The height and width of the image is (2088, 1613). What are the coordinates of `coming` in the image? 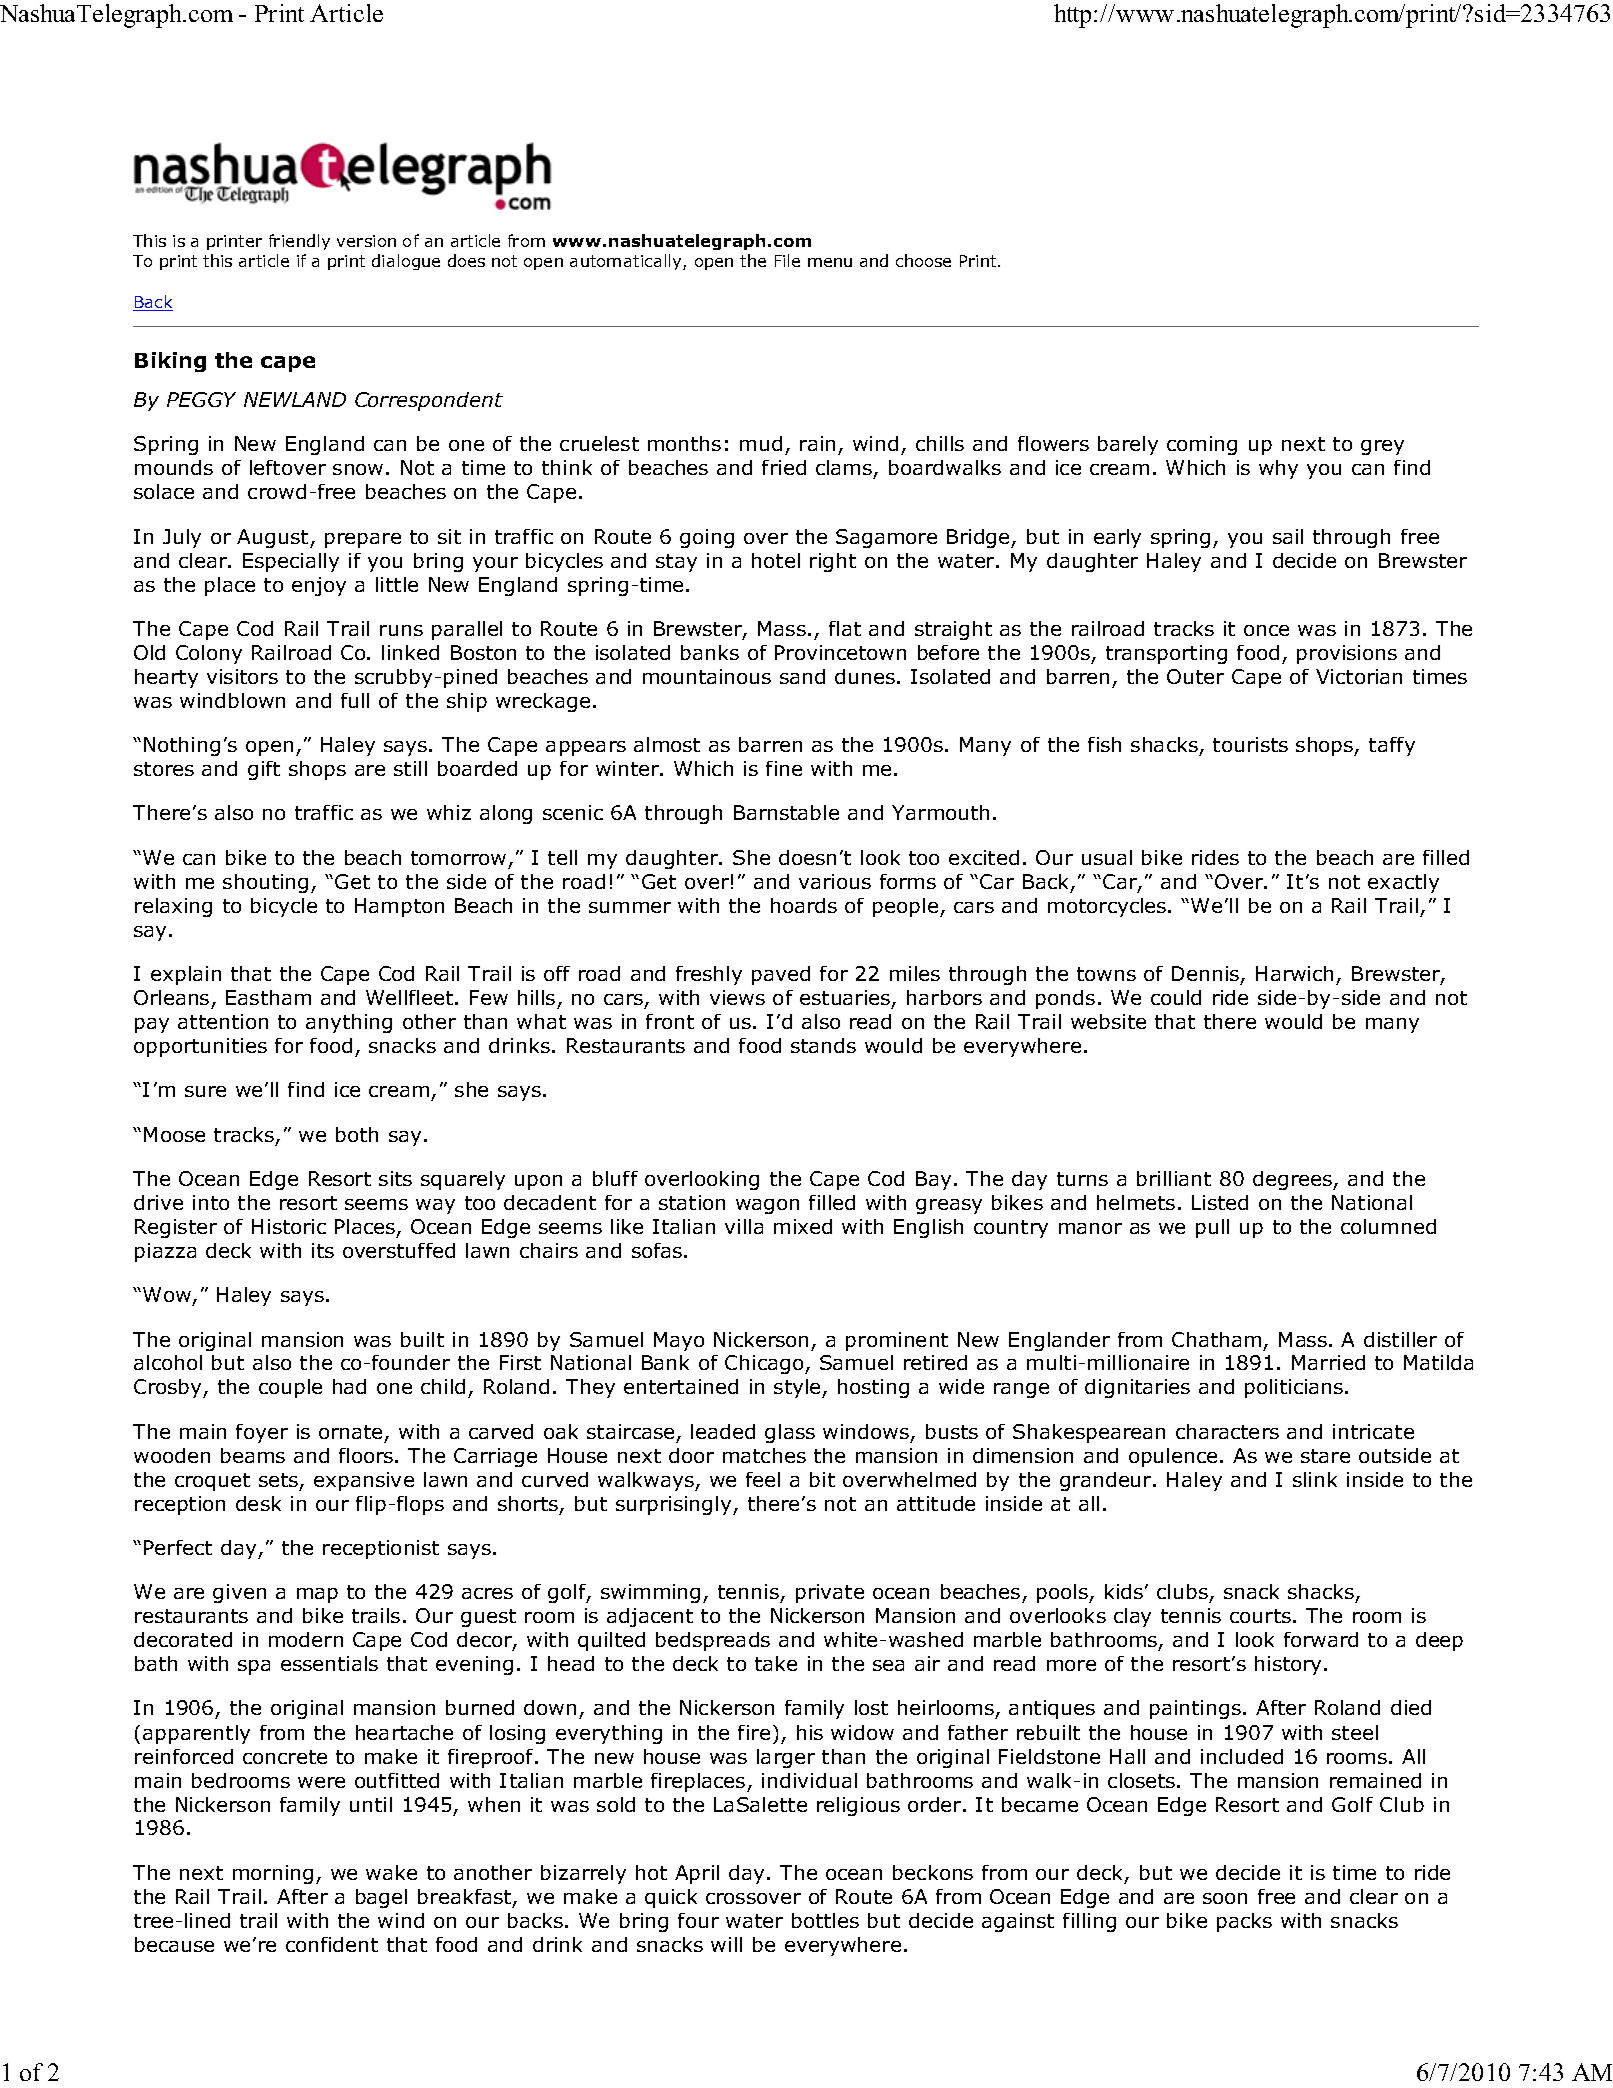 It's located at (1202, 445).
